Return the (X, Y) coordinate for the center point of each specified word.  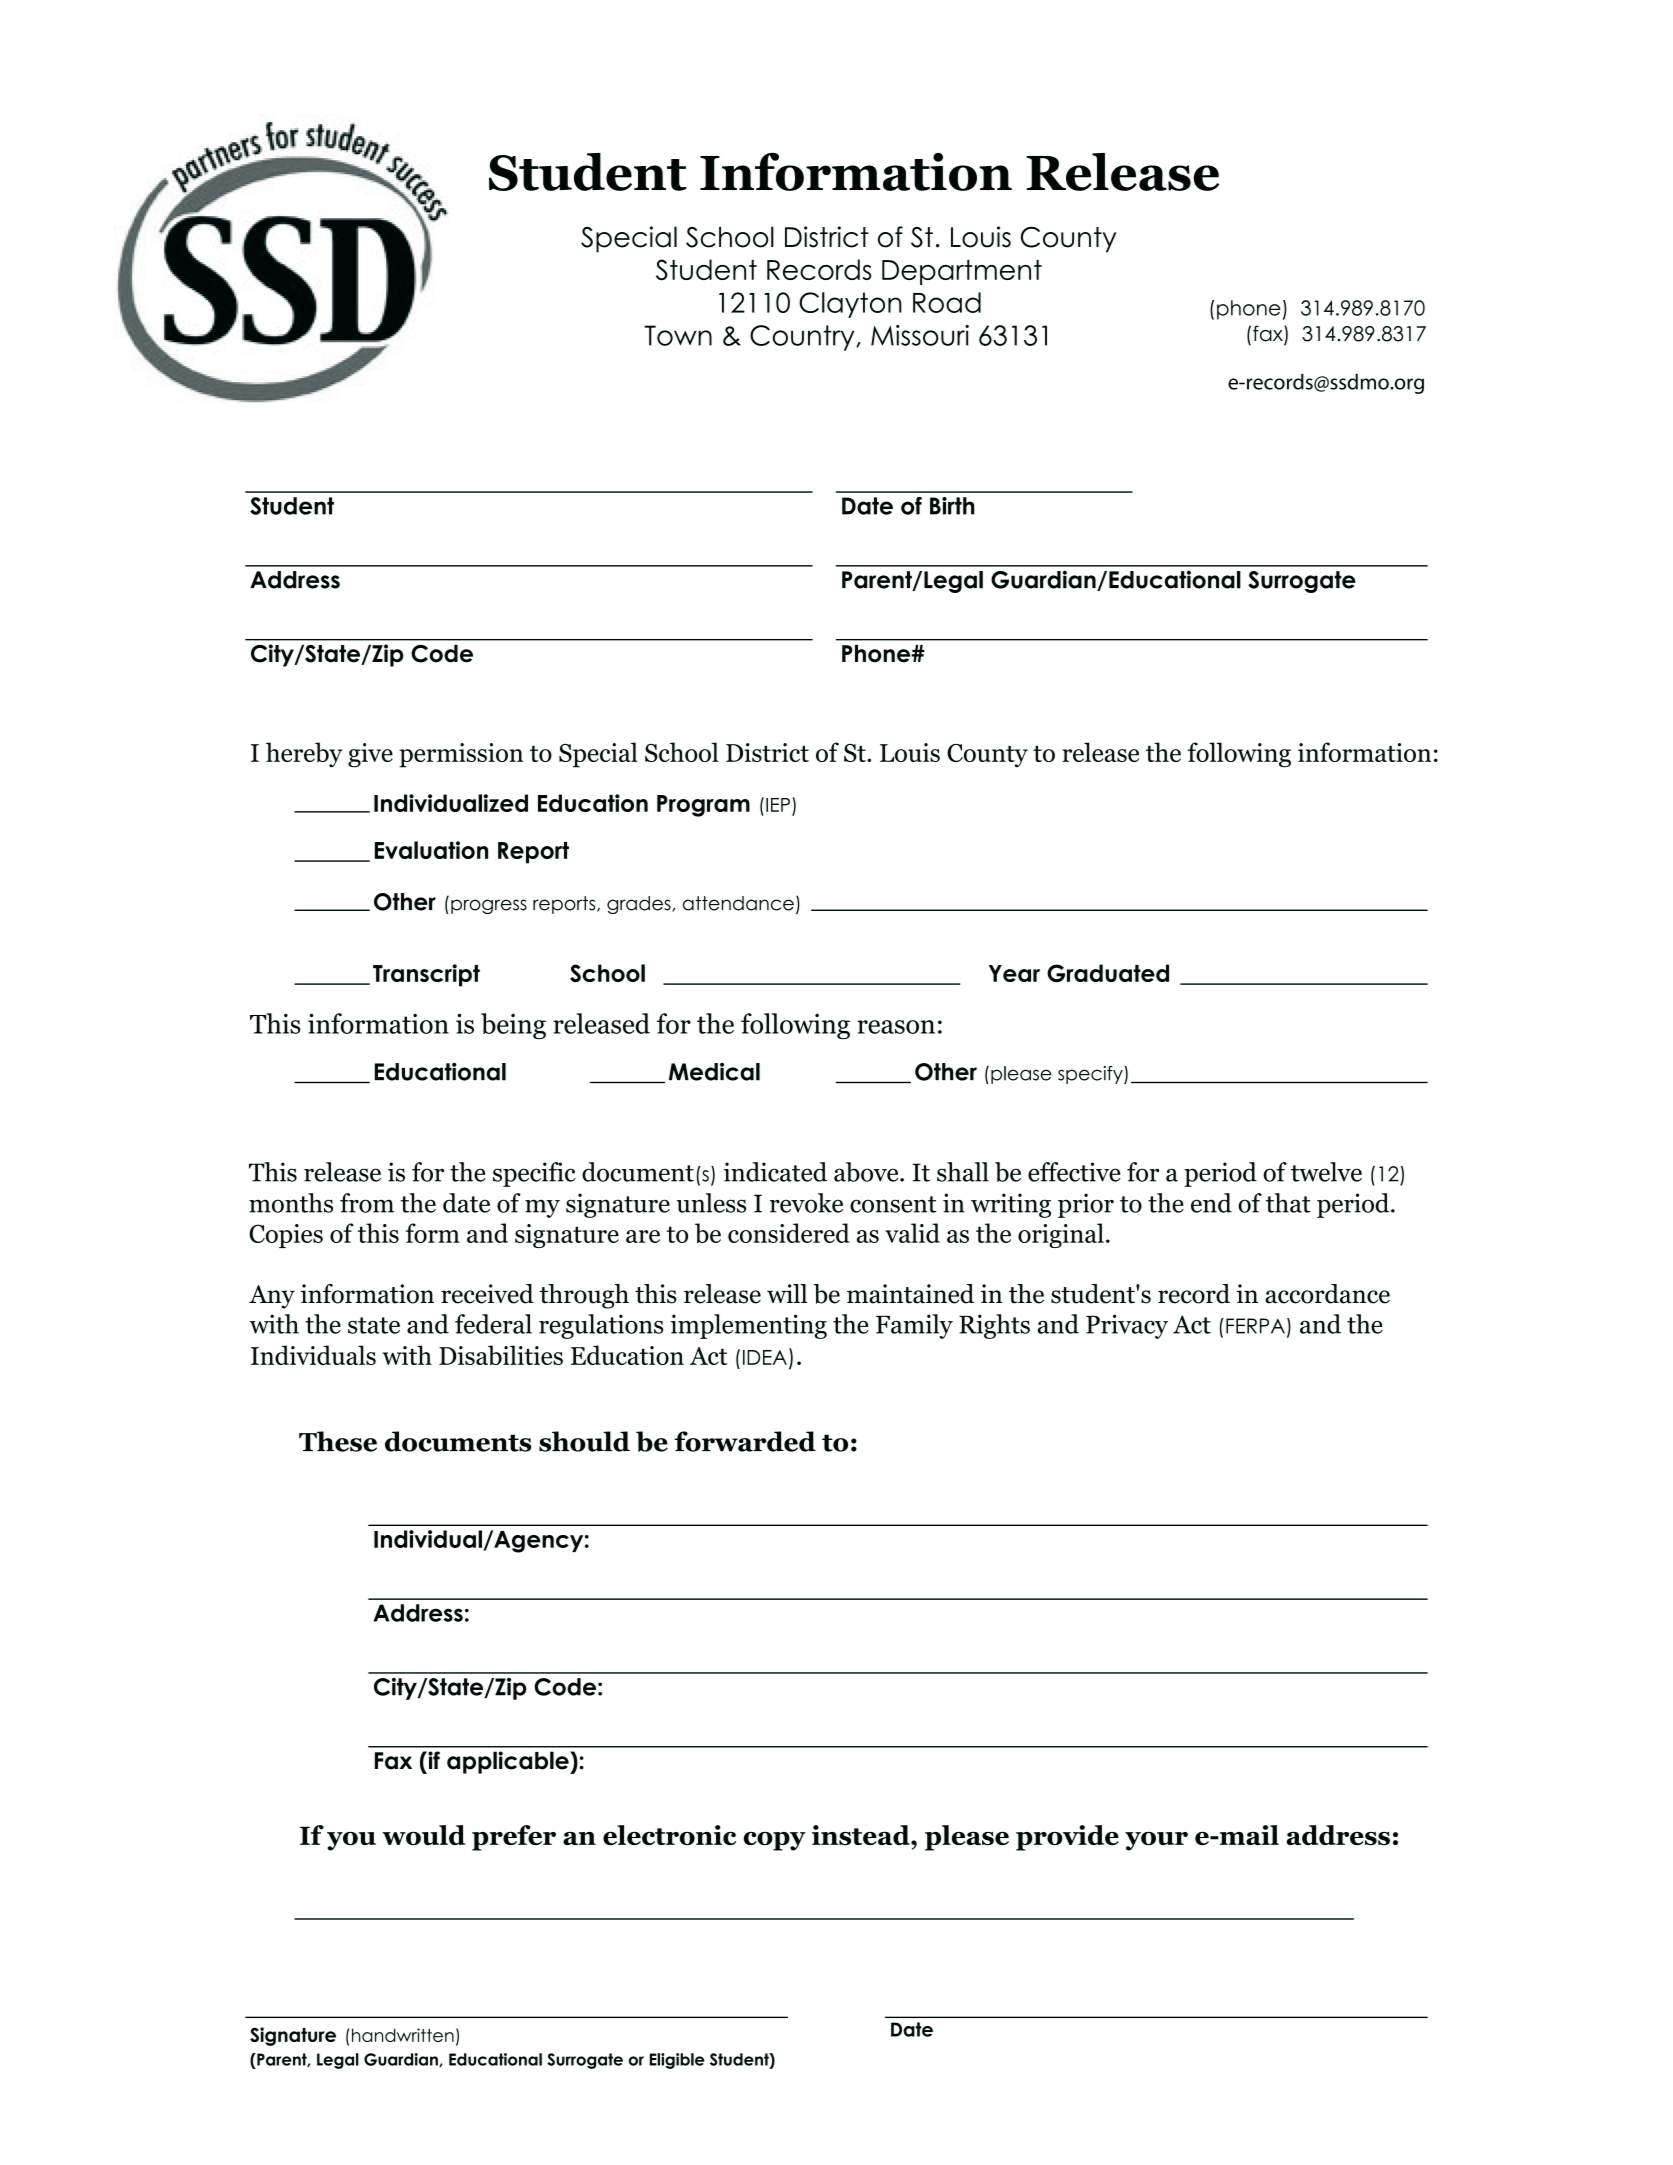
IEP (778, 805)
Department (962, 272)
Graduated (1108, 973)
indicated (775, 1172)
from (367, 1203)
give (370, 755)
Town (678, 335)
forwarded (745, 1441)
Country (803, 338)
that (1288, 1203)
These (338, 1441)
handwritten (401, 2035)
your (1156, 1841)
